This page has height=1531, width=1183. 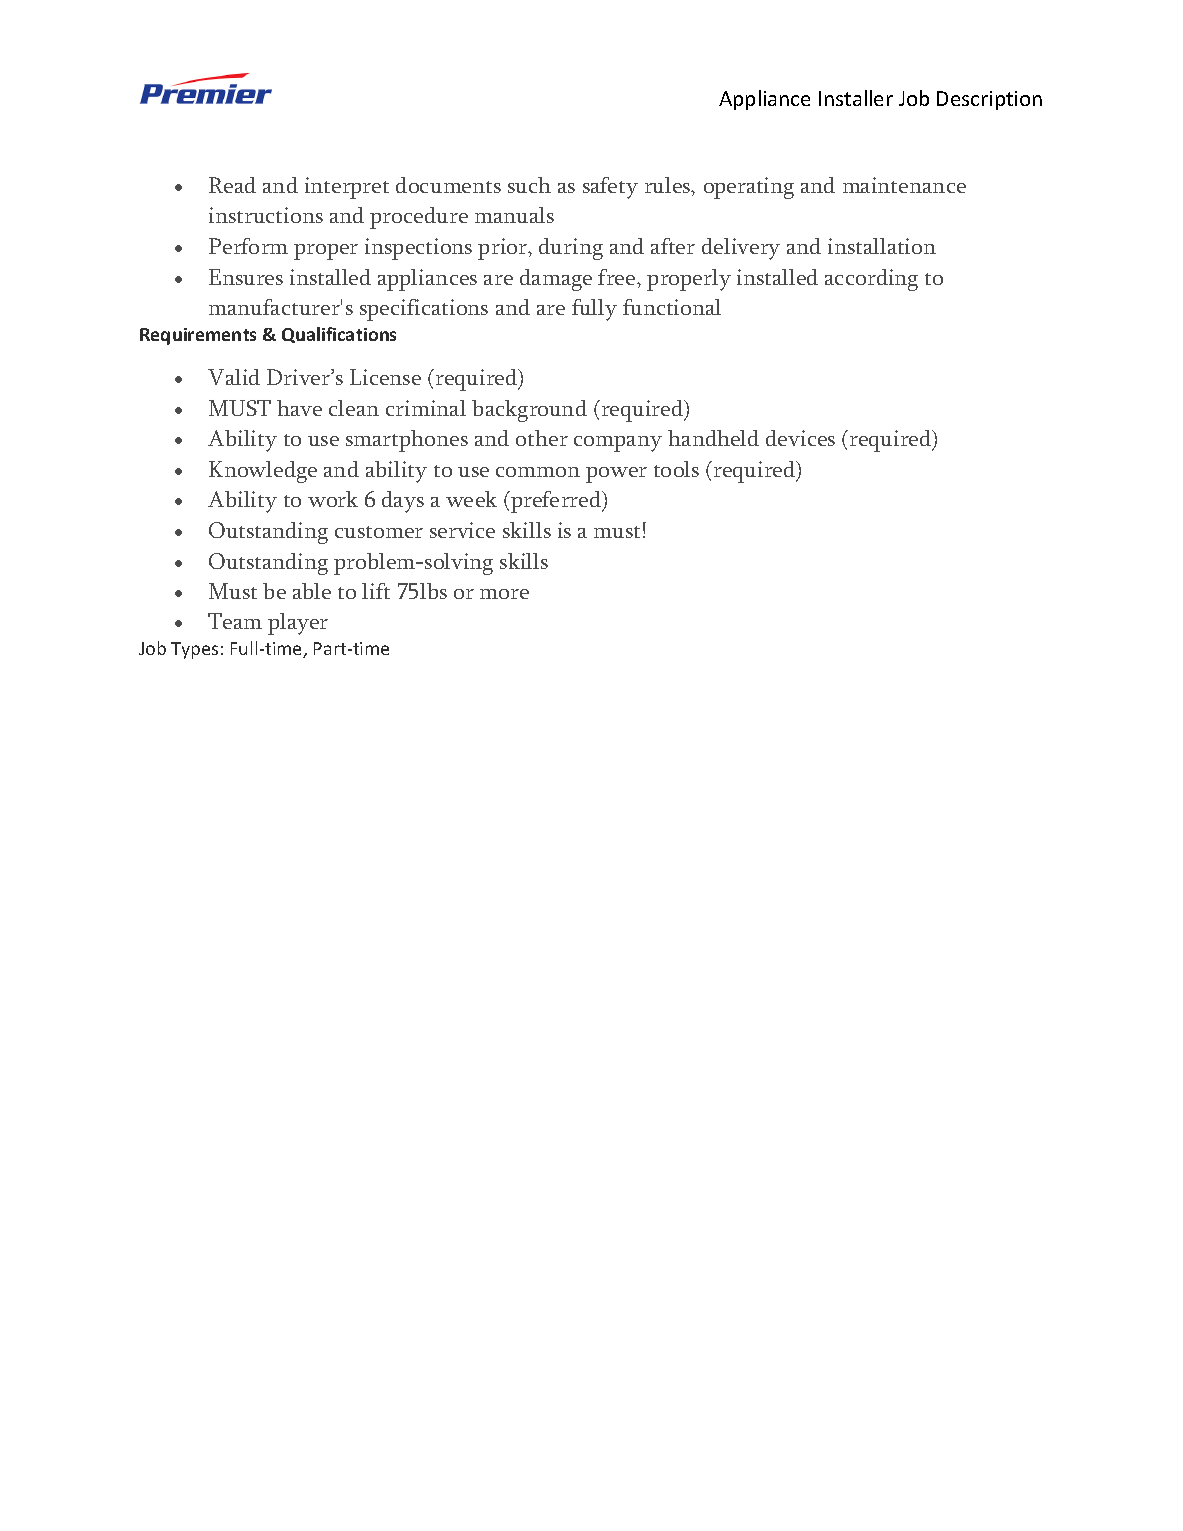 I want to click on power, so click(x=616, y=475).
